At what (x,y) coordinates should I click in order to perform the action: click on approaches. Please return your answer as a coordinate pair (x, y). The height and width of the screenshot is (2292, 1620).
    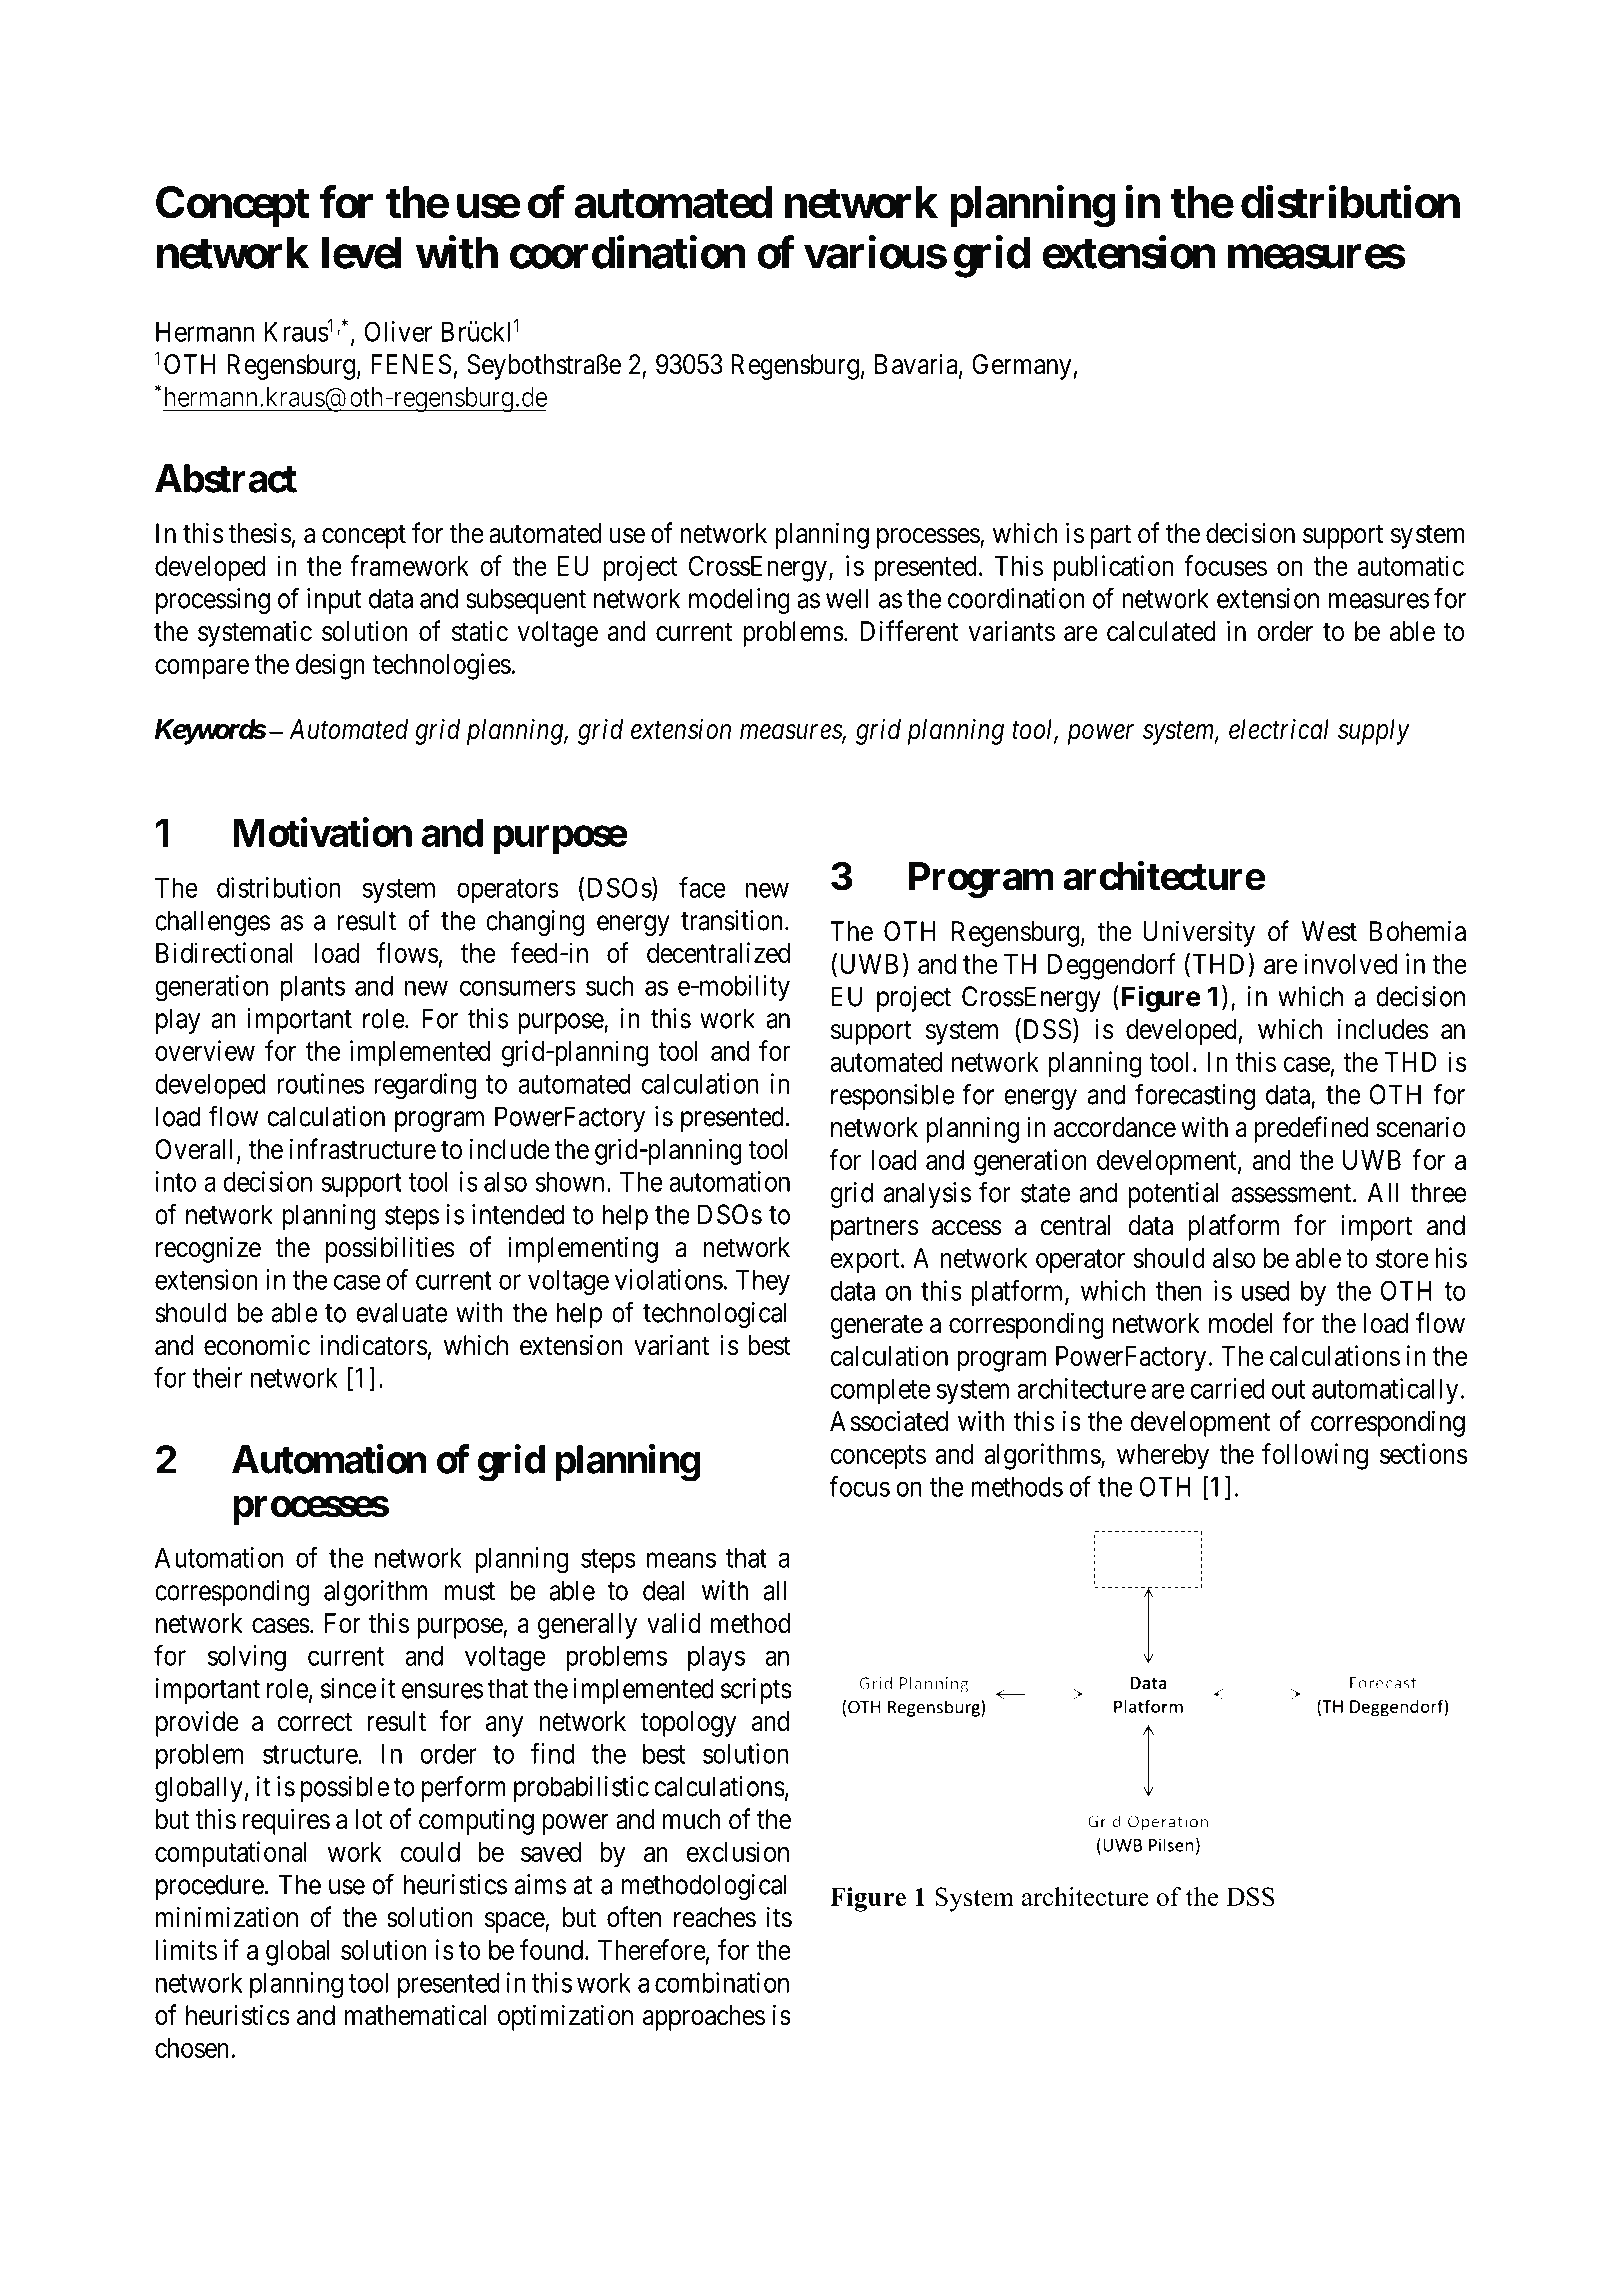
    Looking at the image, I should click on (704, 2018).
